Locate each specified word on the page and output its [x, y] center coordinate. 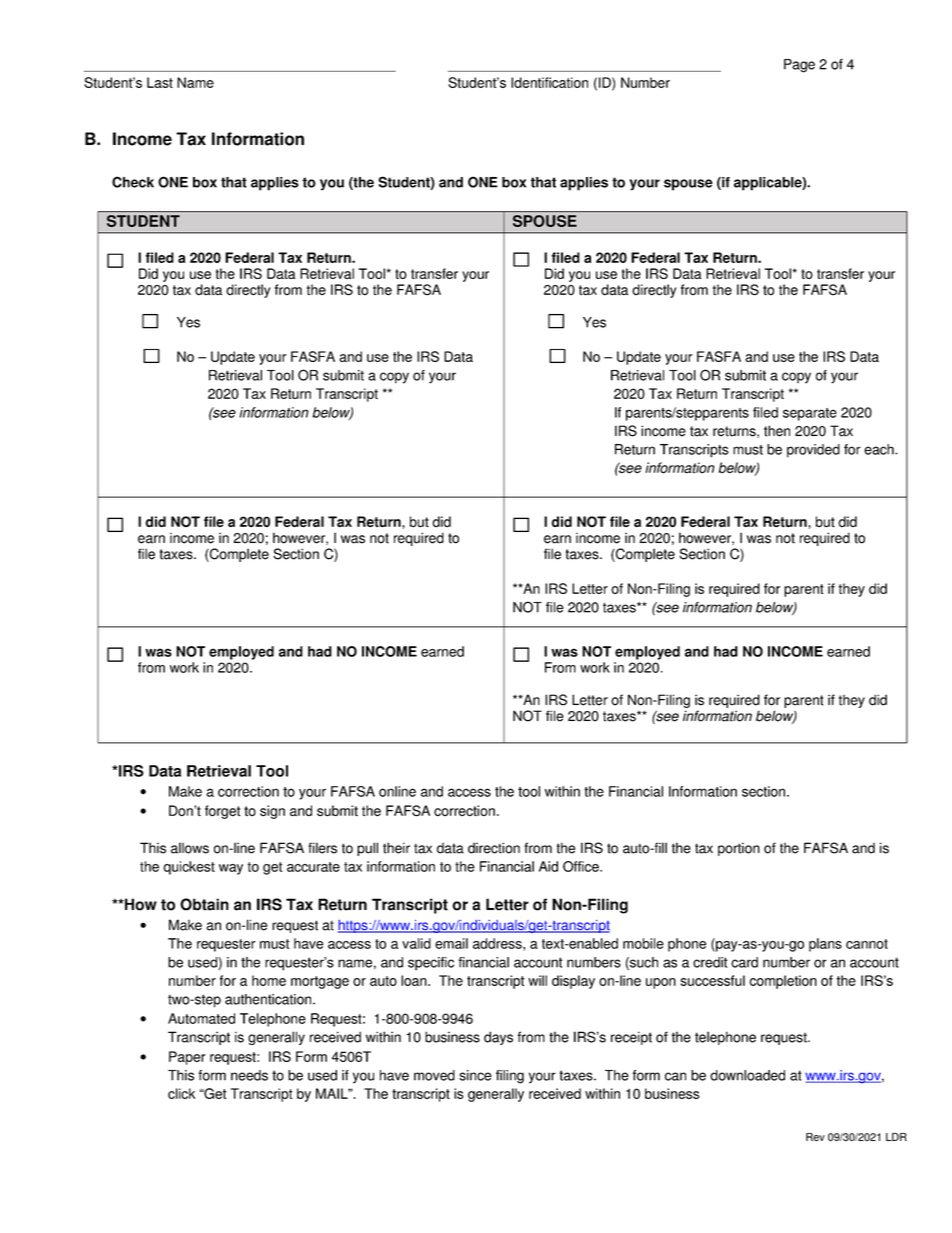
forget [223, 812]
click [181, 1093]
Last [160, 82]
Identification [549, 82]
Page [799, 66]
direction [494, 848]
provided [813, 451]
